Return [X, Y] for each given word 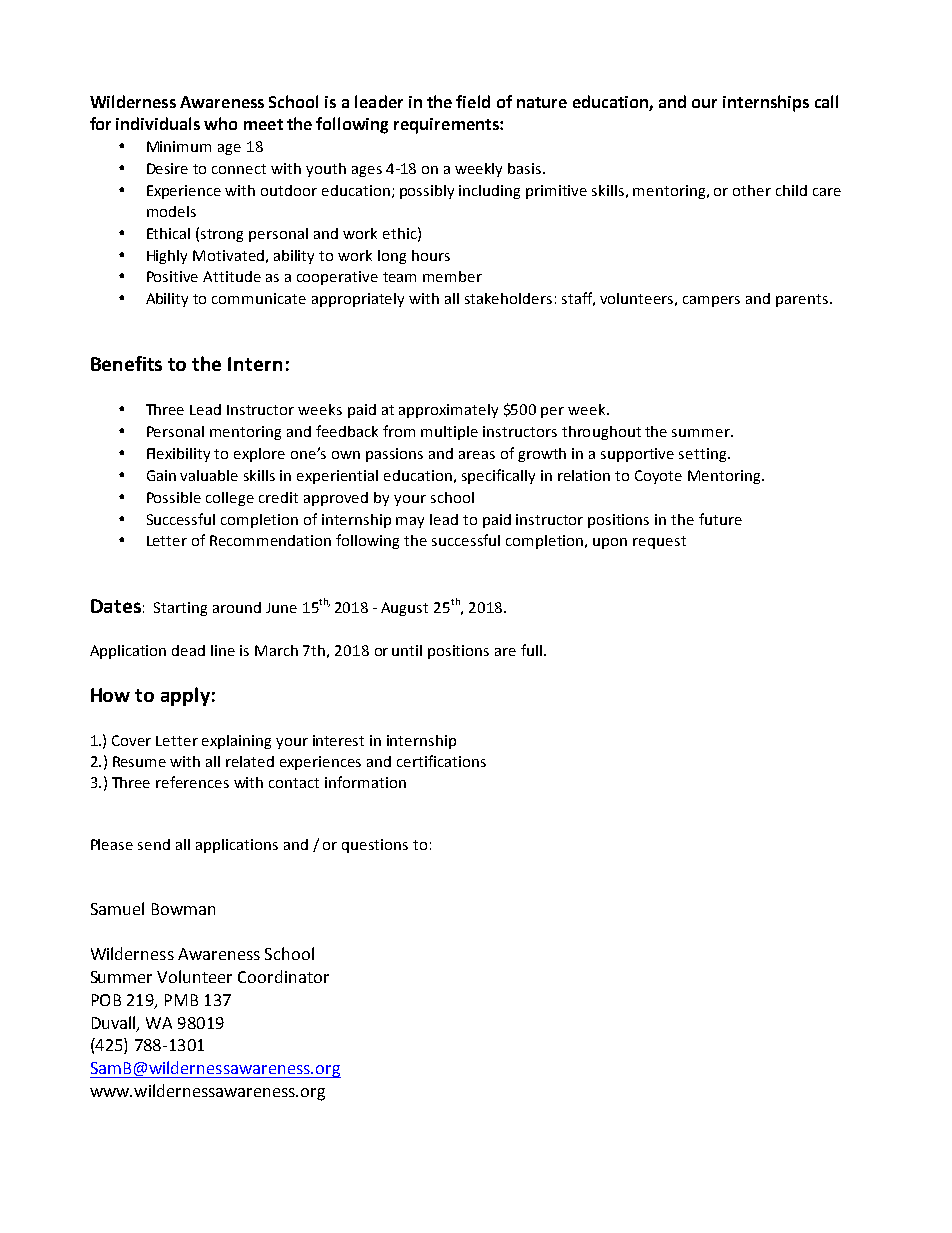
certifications [441, 761]
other [752, 190]
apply [185, 696]
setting [704, 455]
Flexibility [178, 455]
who [220, 123]
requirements [447, 126]
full [531, 650]
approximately [448, 411]
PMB [181, 1000]
